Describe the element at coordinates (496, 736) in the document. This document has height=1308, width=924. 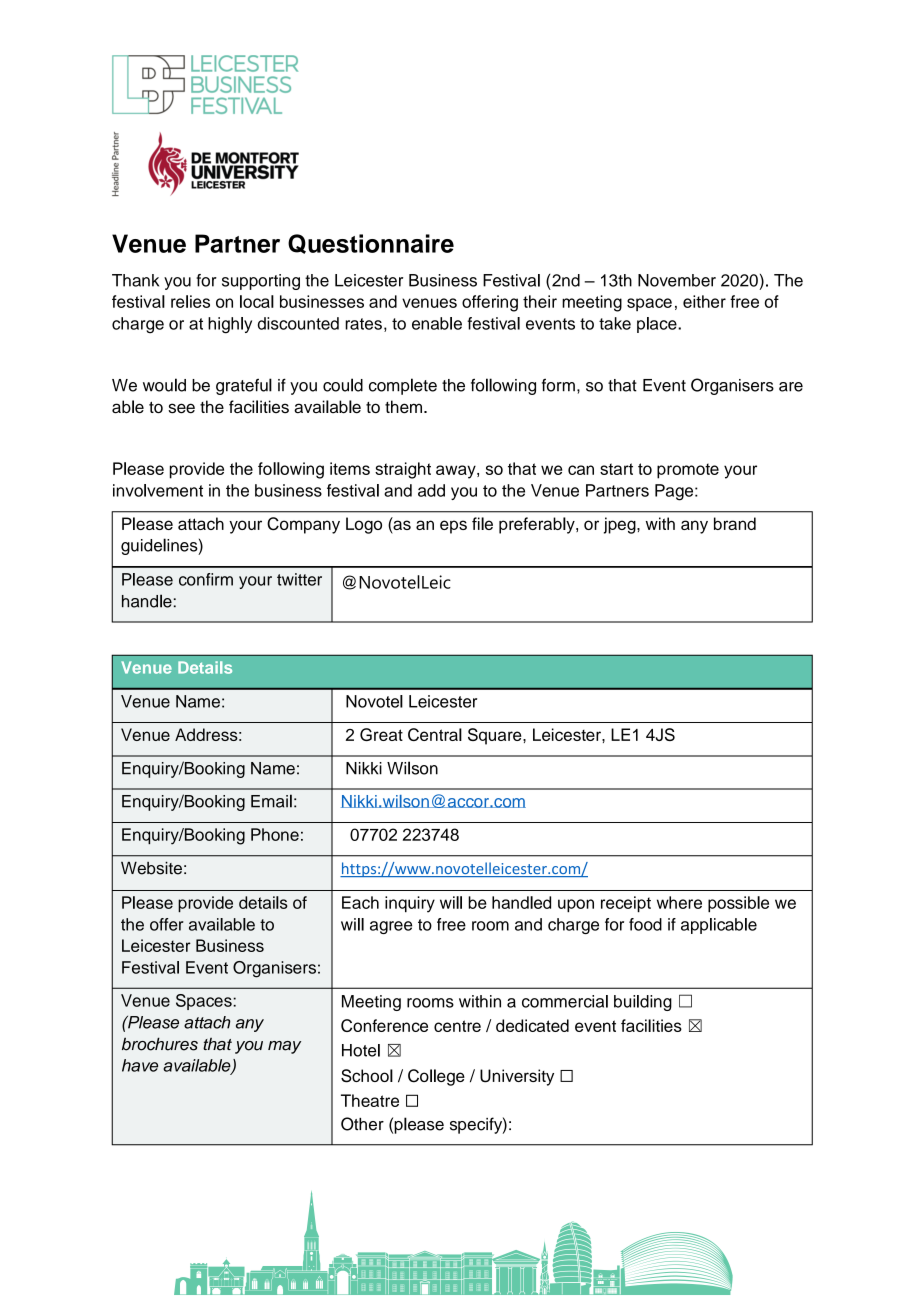
I see `Square` at that location.
